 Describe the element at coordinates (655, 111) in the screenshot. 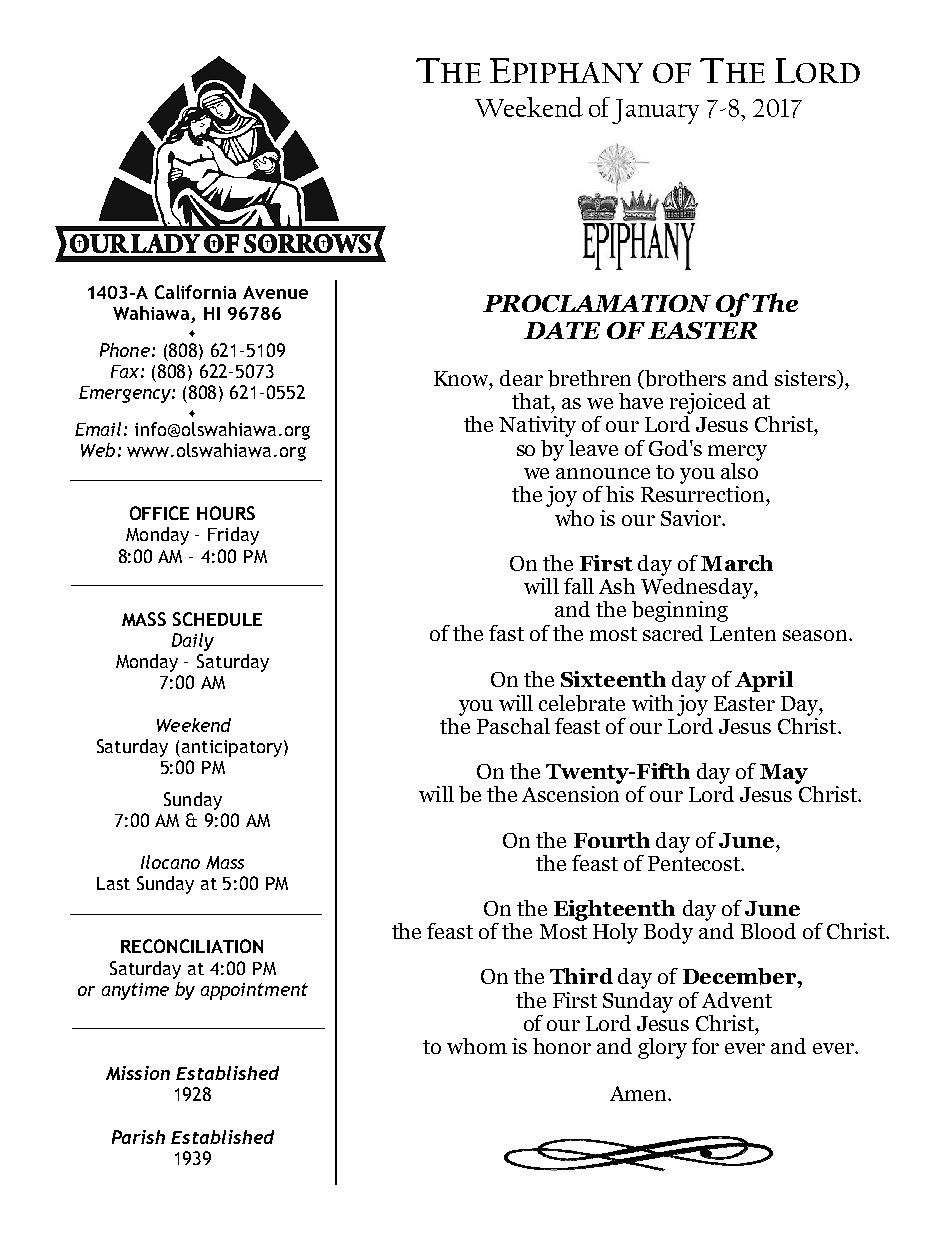

I see `January` at that location.
